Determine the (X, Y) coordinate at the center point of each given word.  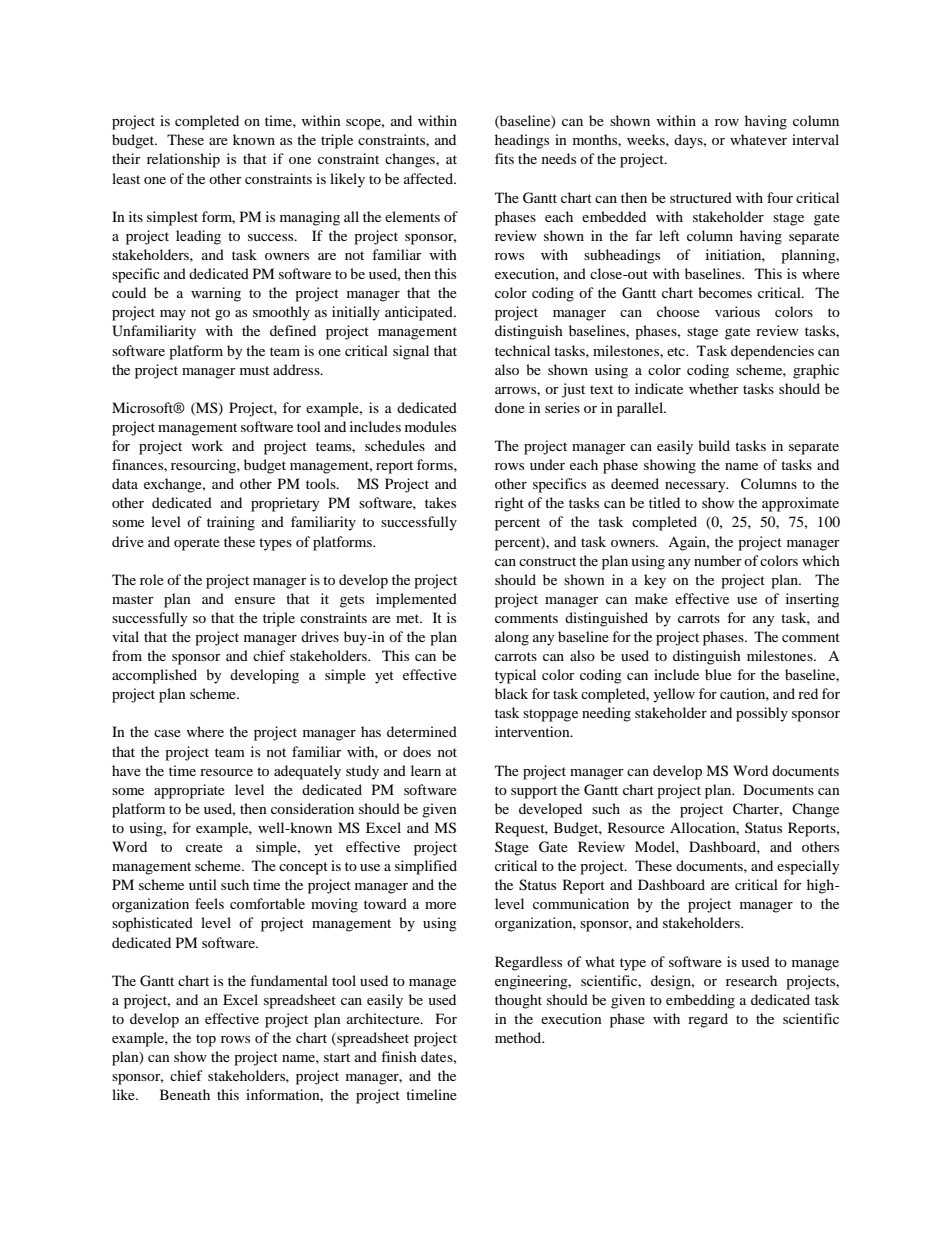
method (519, 1037)
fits (504, 158)
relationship (183, 160)
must (254, 370)
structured (701, 197)
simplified (426, 867)
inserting (812, 600)
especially (808, 867)
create (204, 847)
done (510, 407)
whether (714, 388)
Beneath (185, 1094)
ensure (255, 600)
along (512, 638)
